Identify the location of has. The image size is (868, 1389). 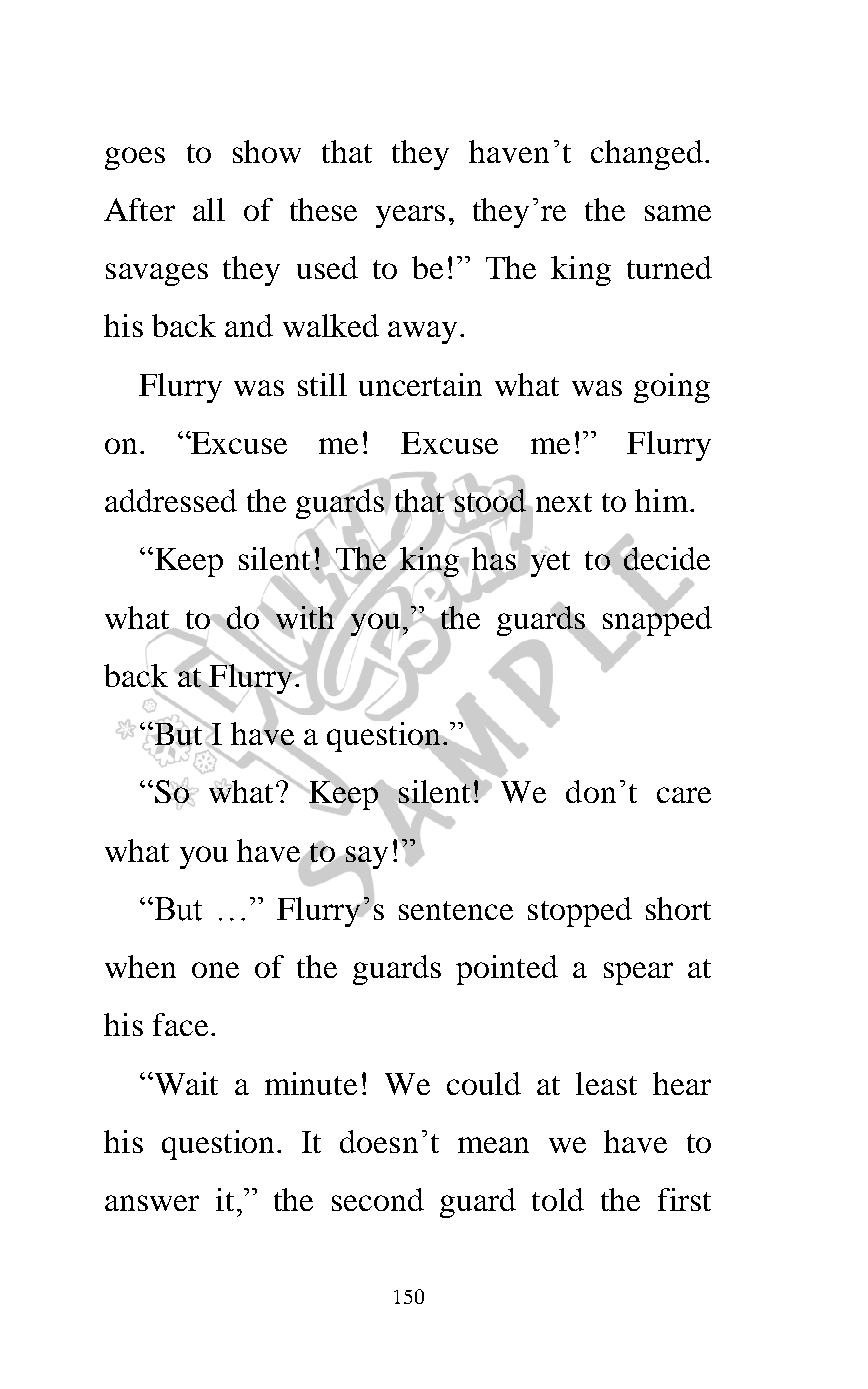
(494, 558).
